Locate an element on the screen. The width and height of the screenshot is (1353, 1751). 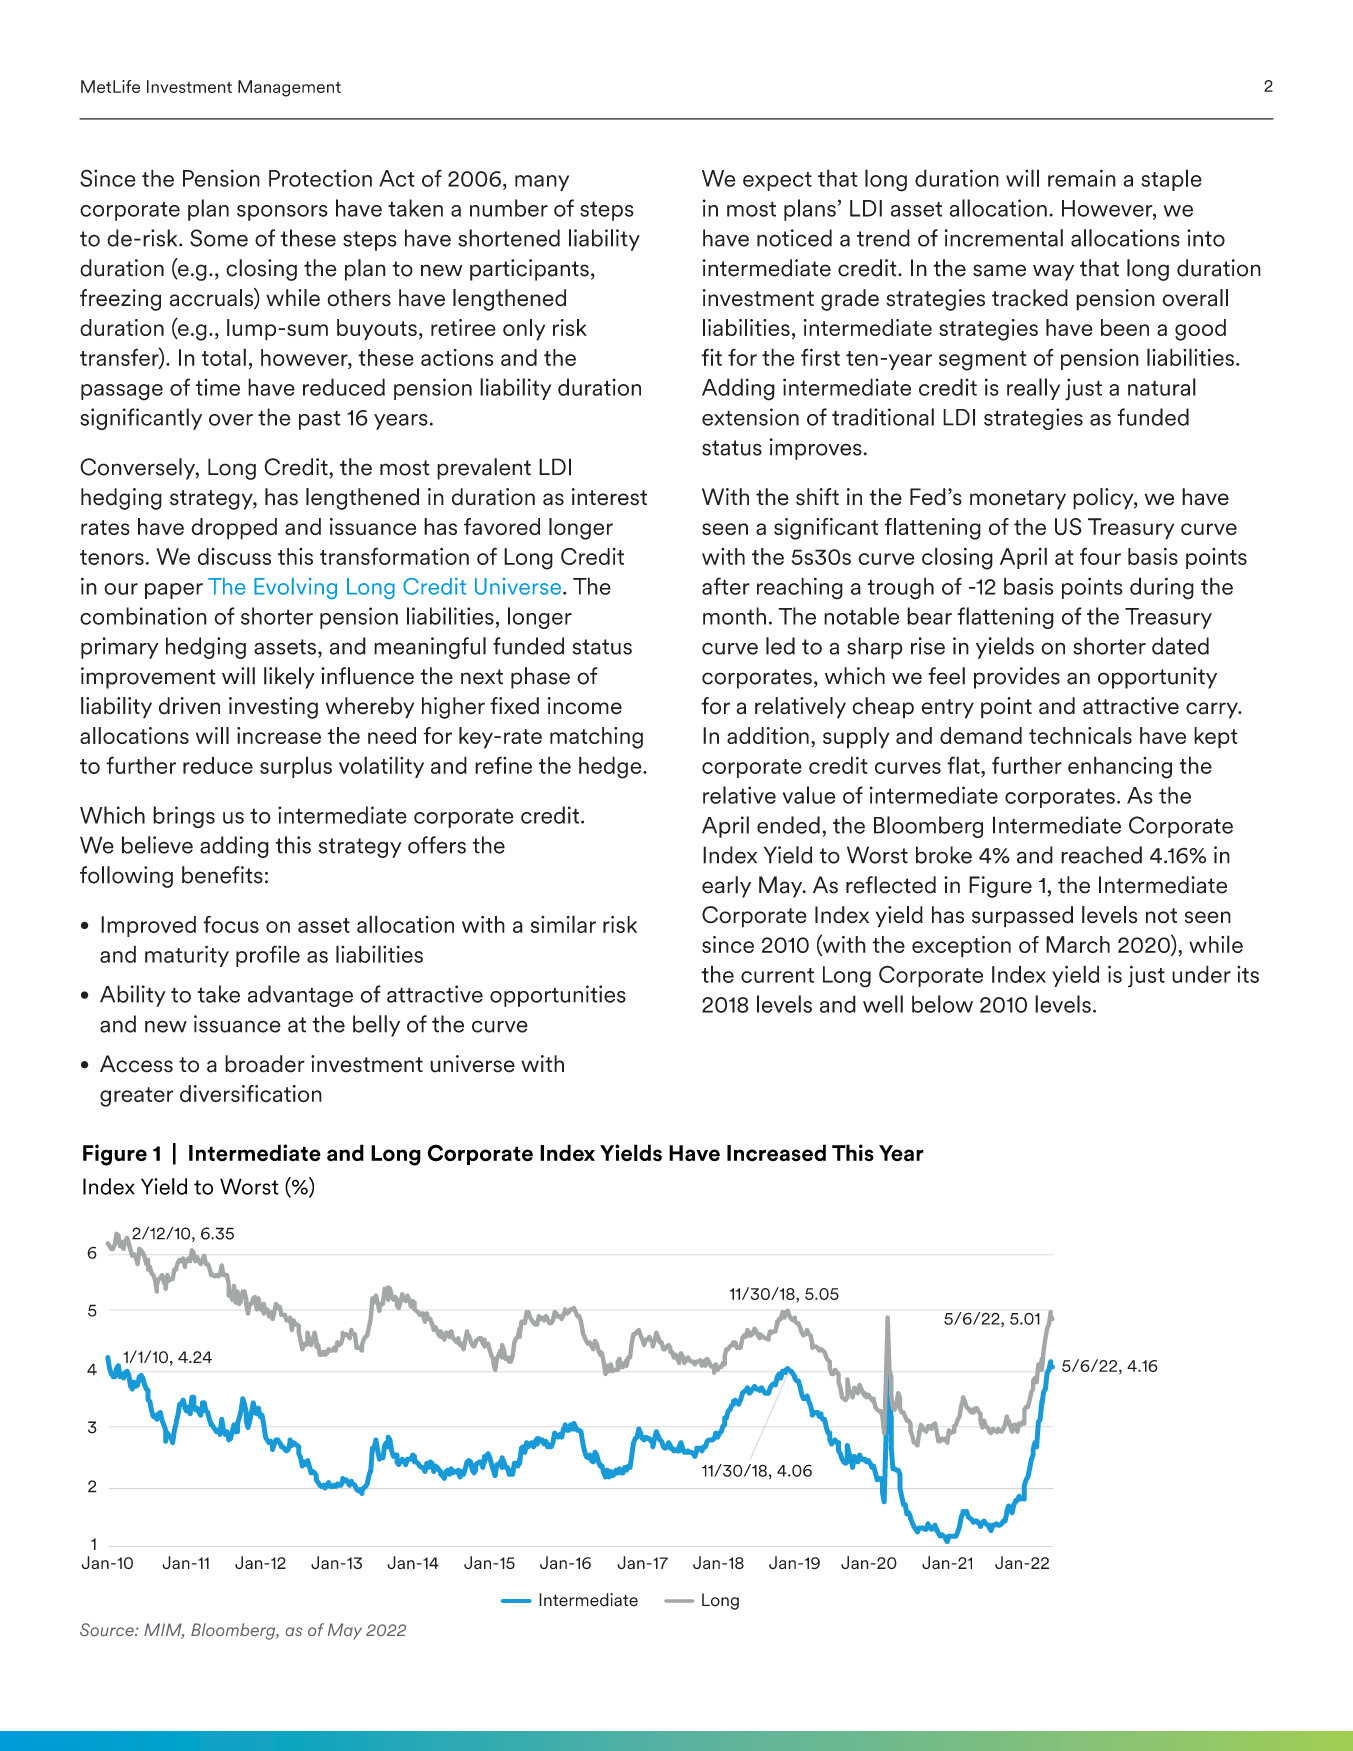
early is located at coordinates (726, 887).
